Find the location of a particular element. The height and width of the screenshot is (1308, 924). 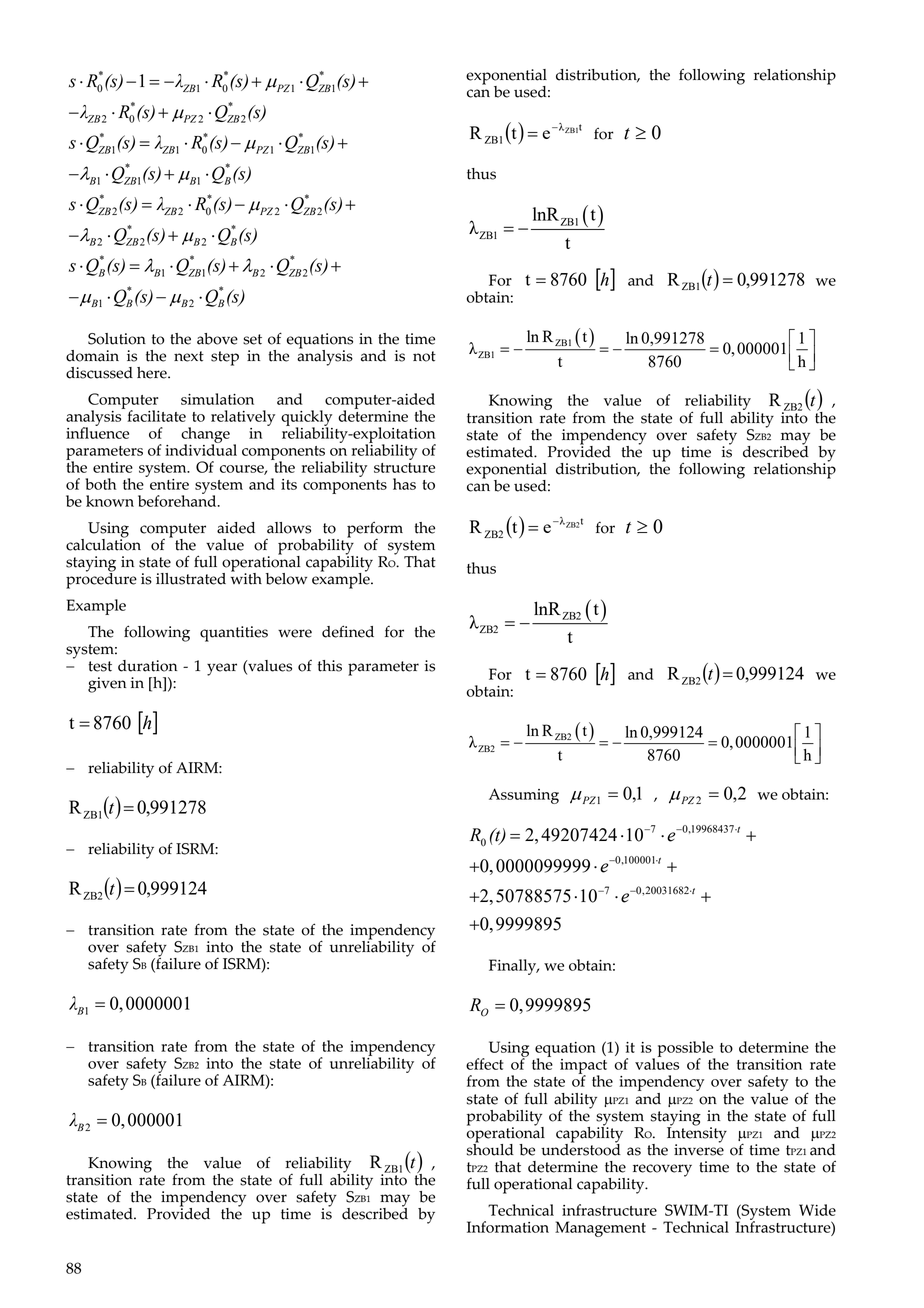

perform is located at coordinates (375, 530).
